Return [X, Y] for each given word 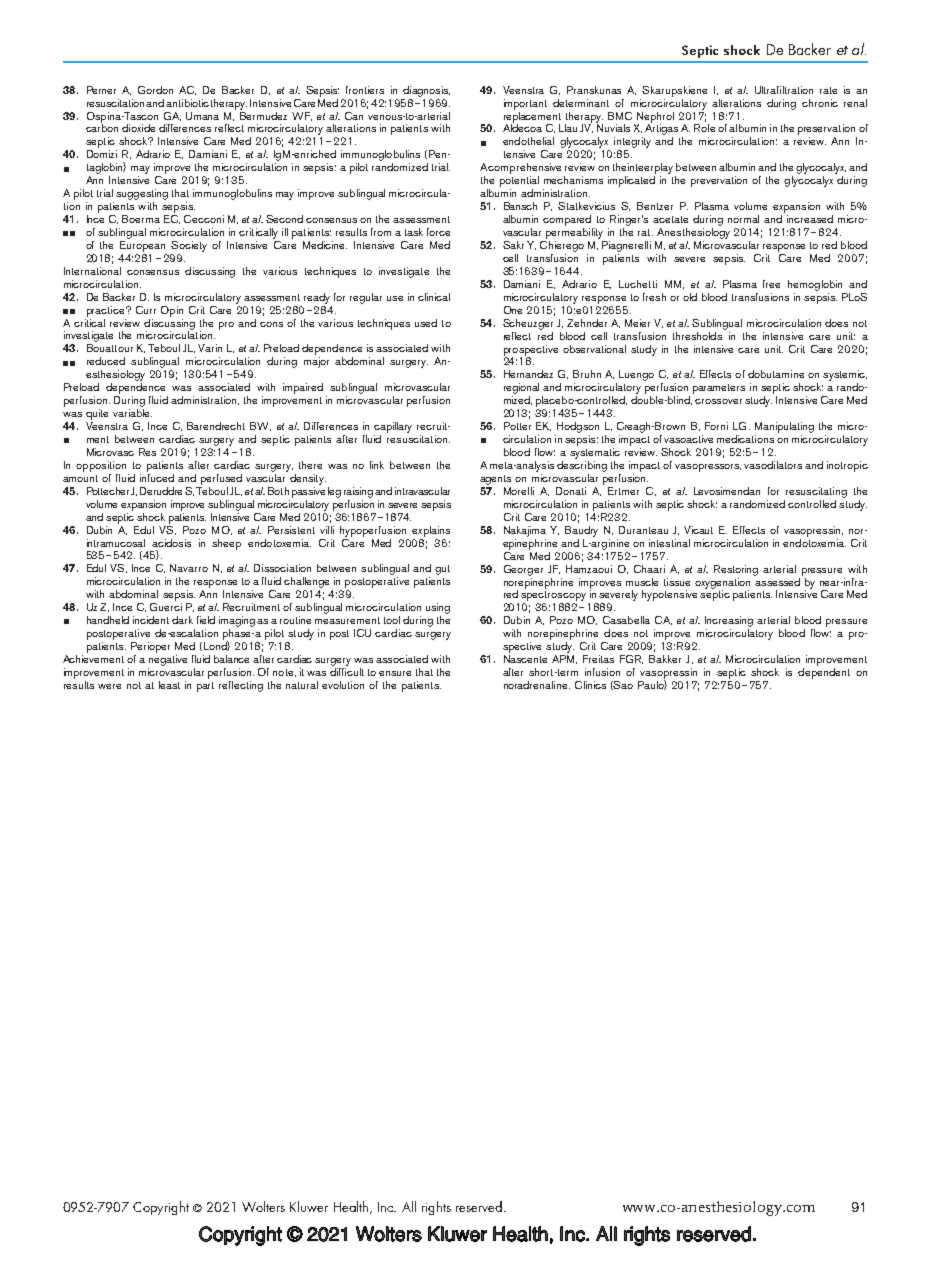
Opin [172, 311]
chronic [820, 103]
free [771, 284]
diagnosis [426, 91]
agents [495, 480]
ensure [395, 673]
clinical [434, 297]
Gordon [155, 90]
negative [168, 660]
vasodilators [773, 465]
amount [80, 478]
